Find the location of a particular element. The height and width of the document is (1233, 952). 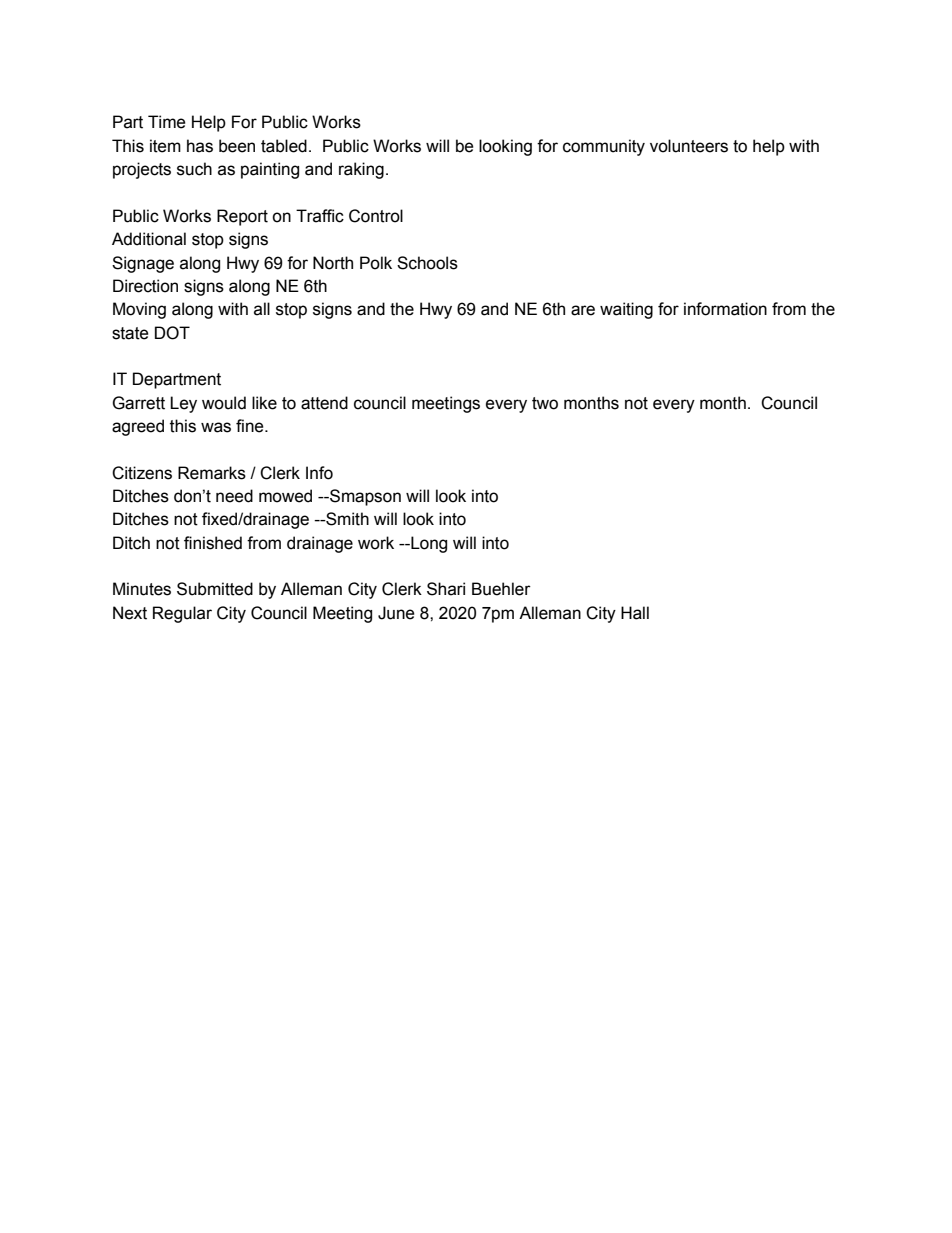

Submitted is located at coordinates (215, 589).
